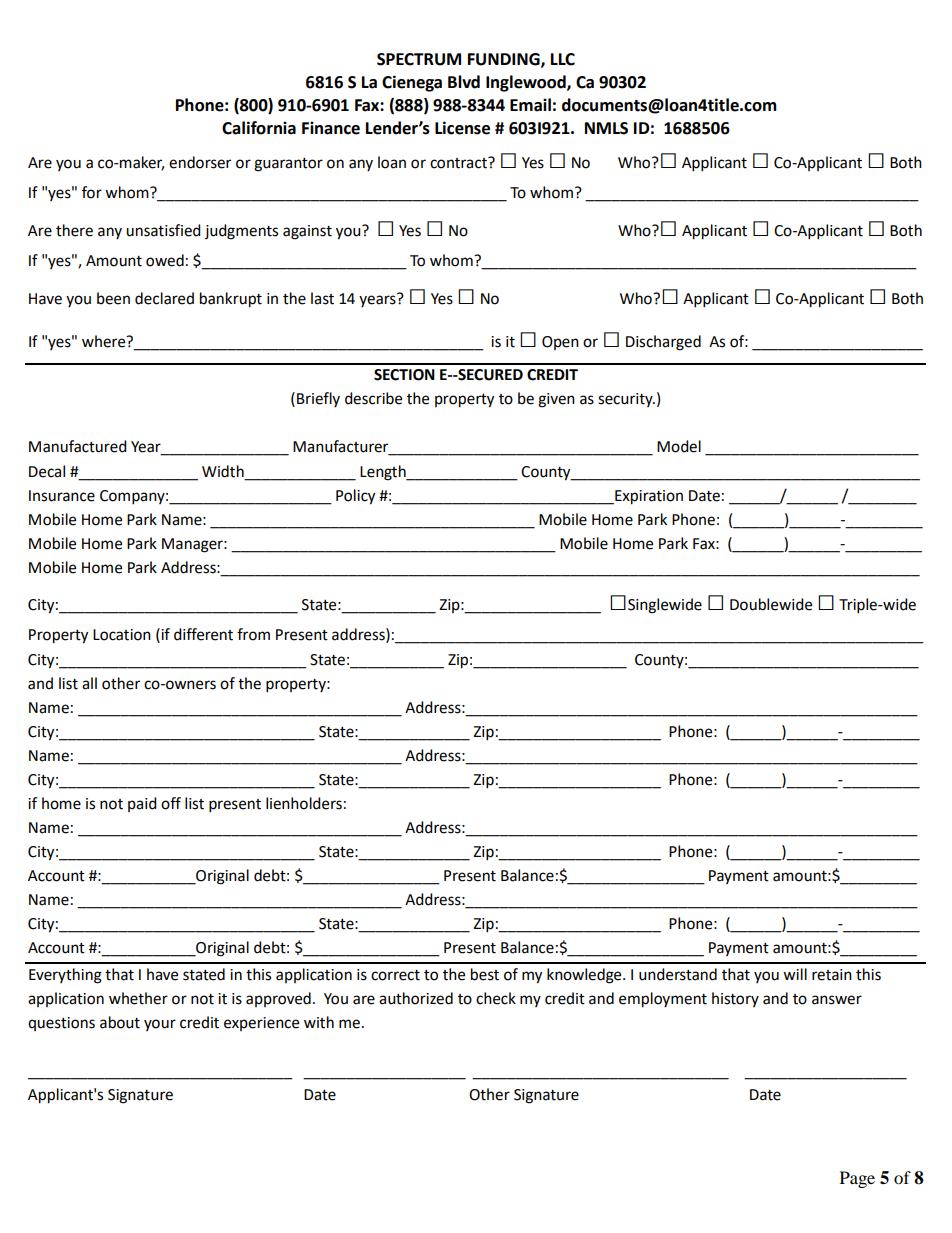  Describe the element at coordinates (464, 82) in the screenshot. I see `Blvd` at that location.
